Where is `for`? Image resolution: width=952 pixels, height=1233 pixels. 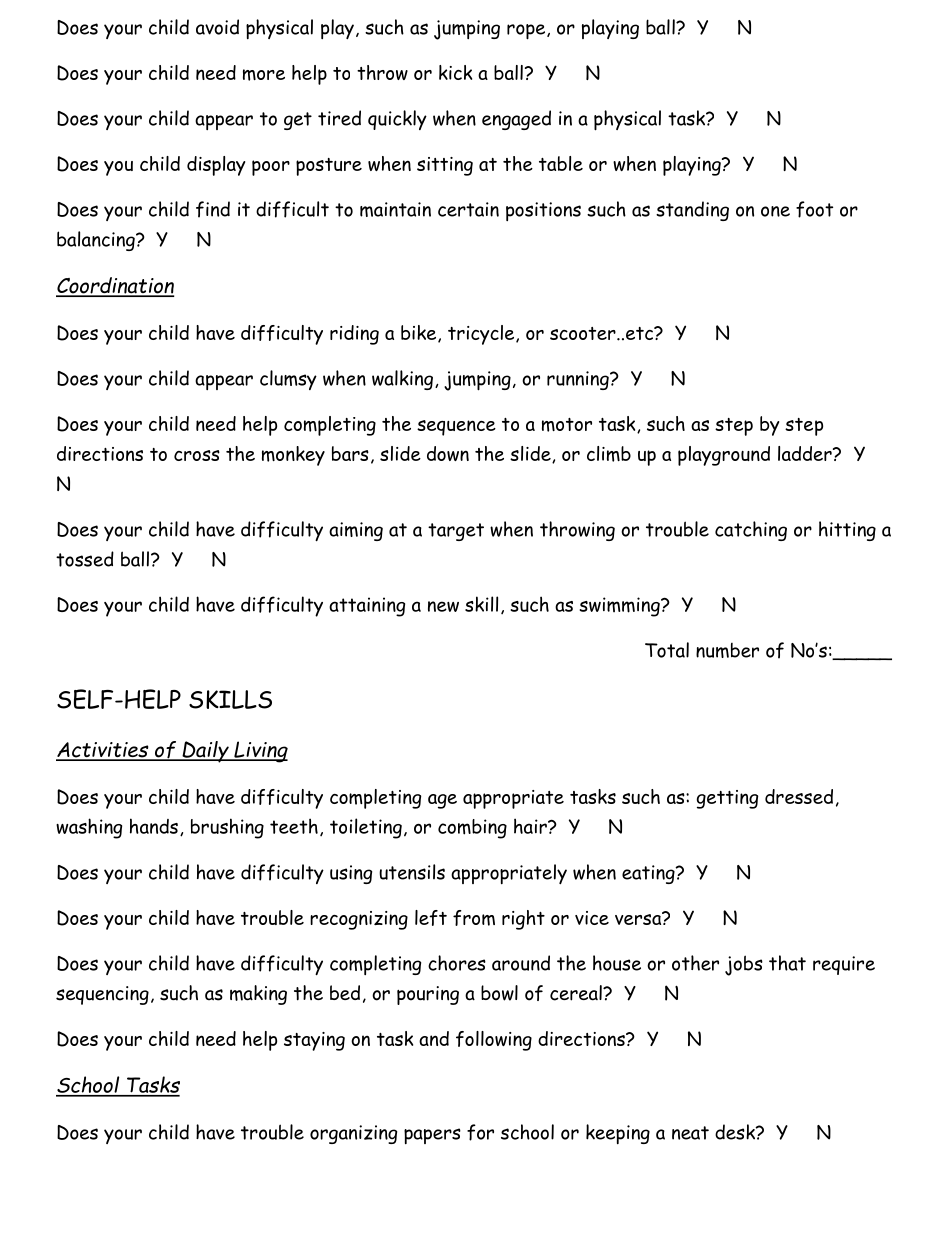 for is located at coordinates (480, 1132).
